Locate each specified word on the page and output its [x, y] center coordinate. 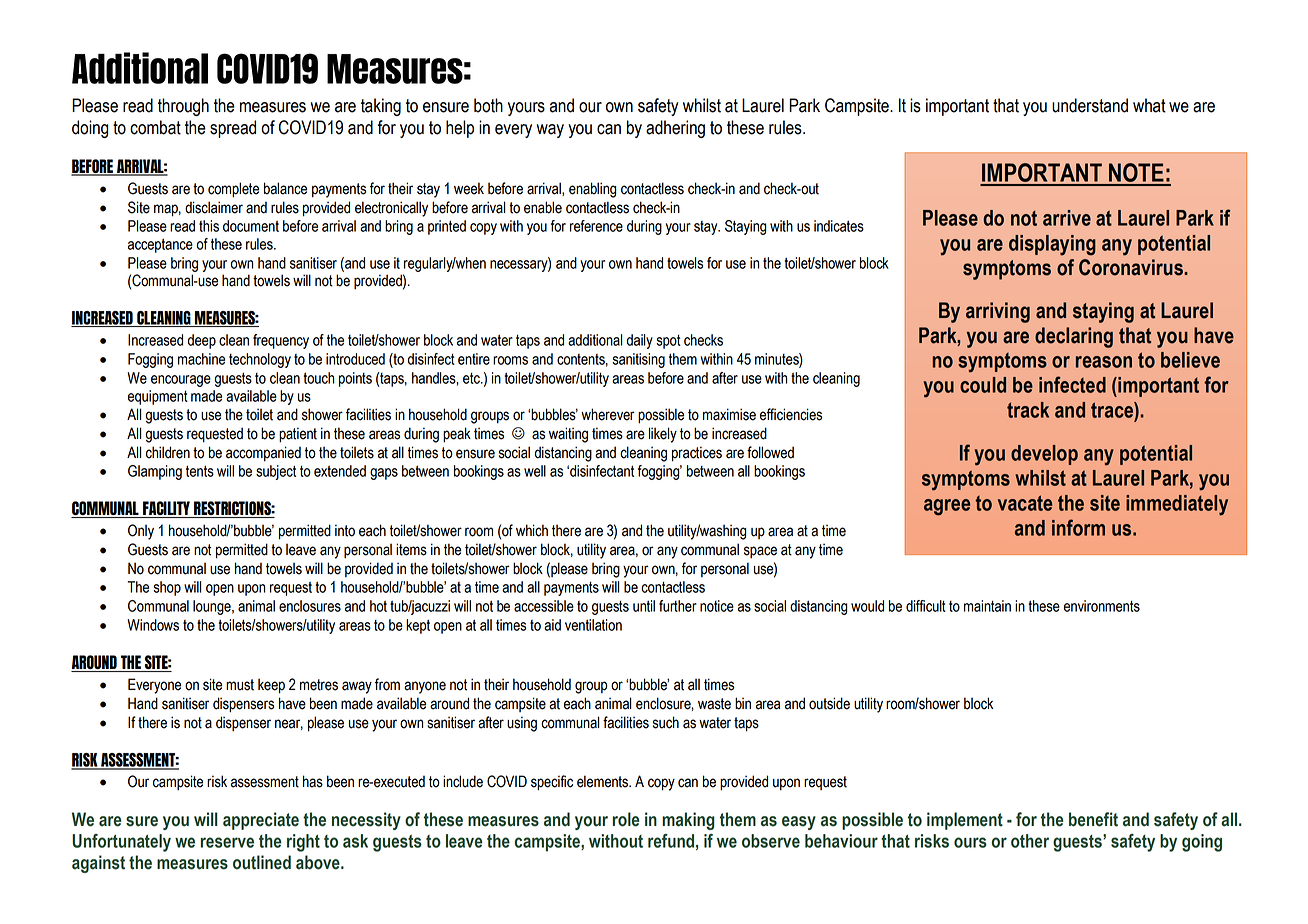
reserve [227, 842]
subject [276, 472]
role [626, 819]
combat [155, 127]
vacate [1025, 503]
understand [1090, 105]
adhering [675, 129]
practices [697, 454]
